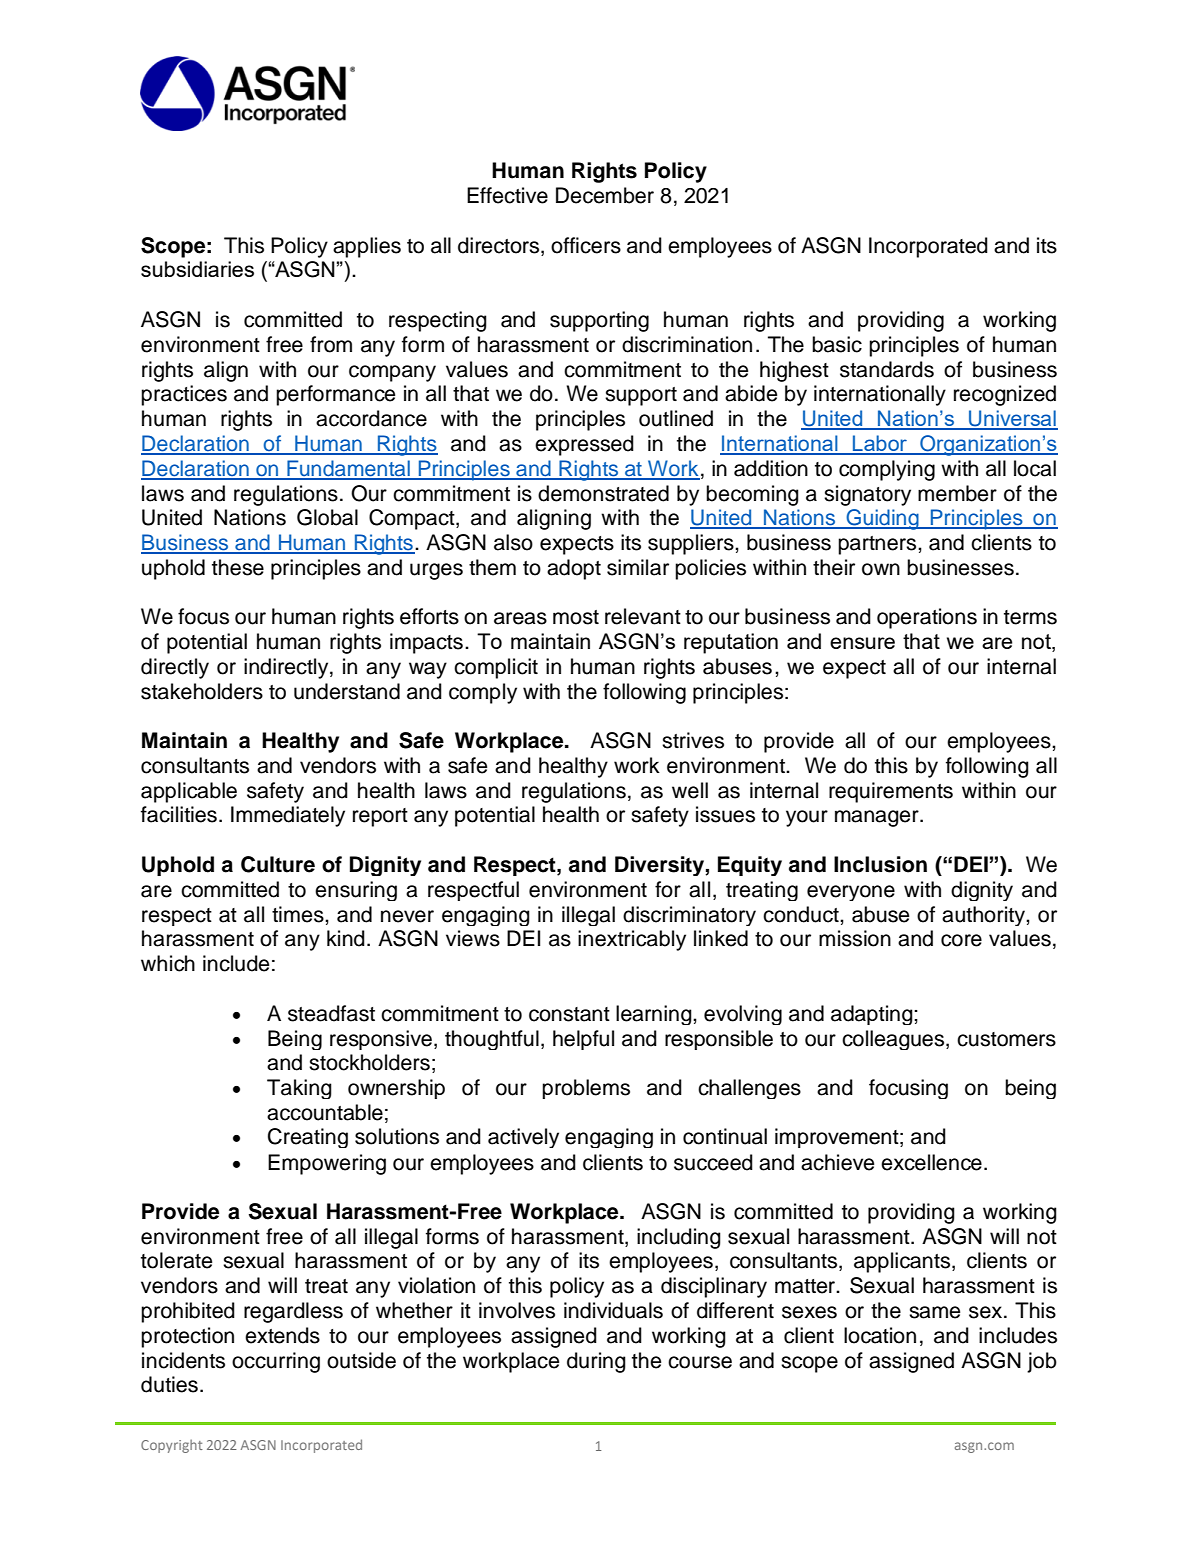 The height and width of the screenshot is (1551, 1198). Describe the element at coordinates (690, 790) in the screenshot. I see `well` at that location.
